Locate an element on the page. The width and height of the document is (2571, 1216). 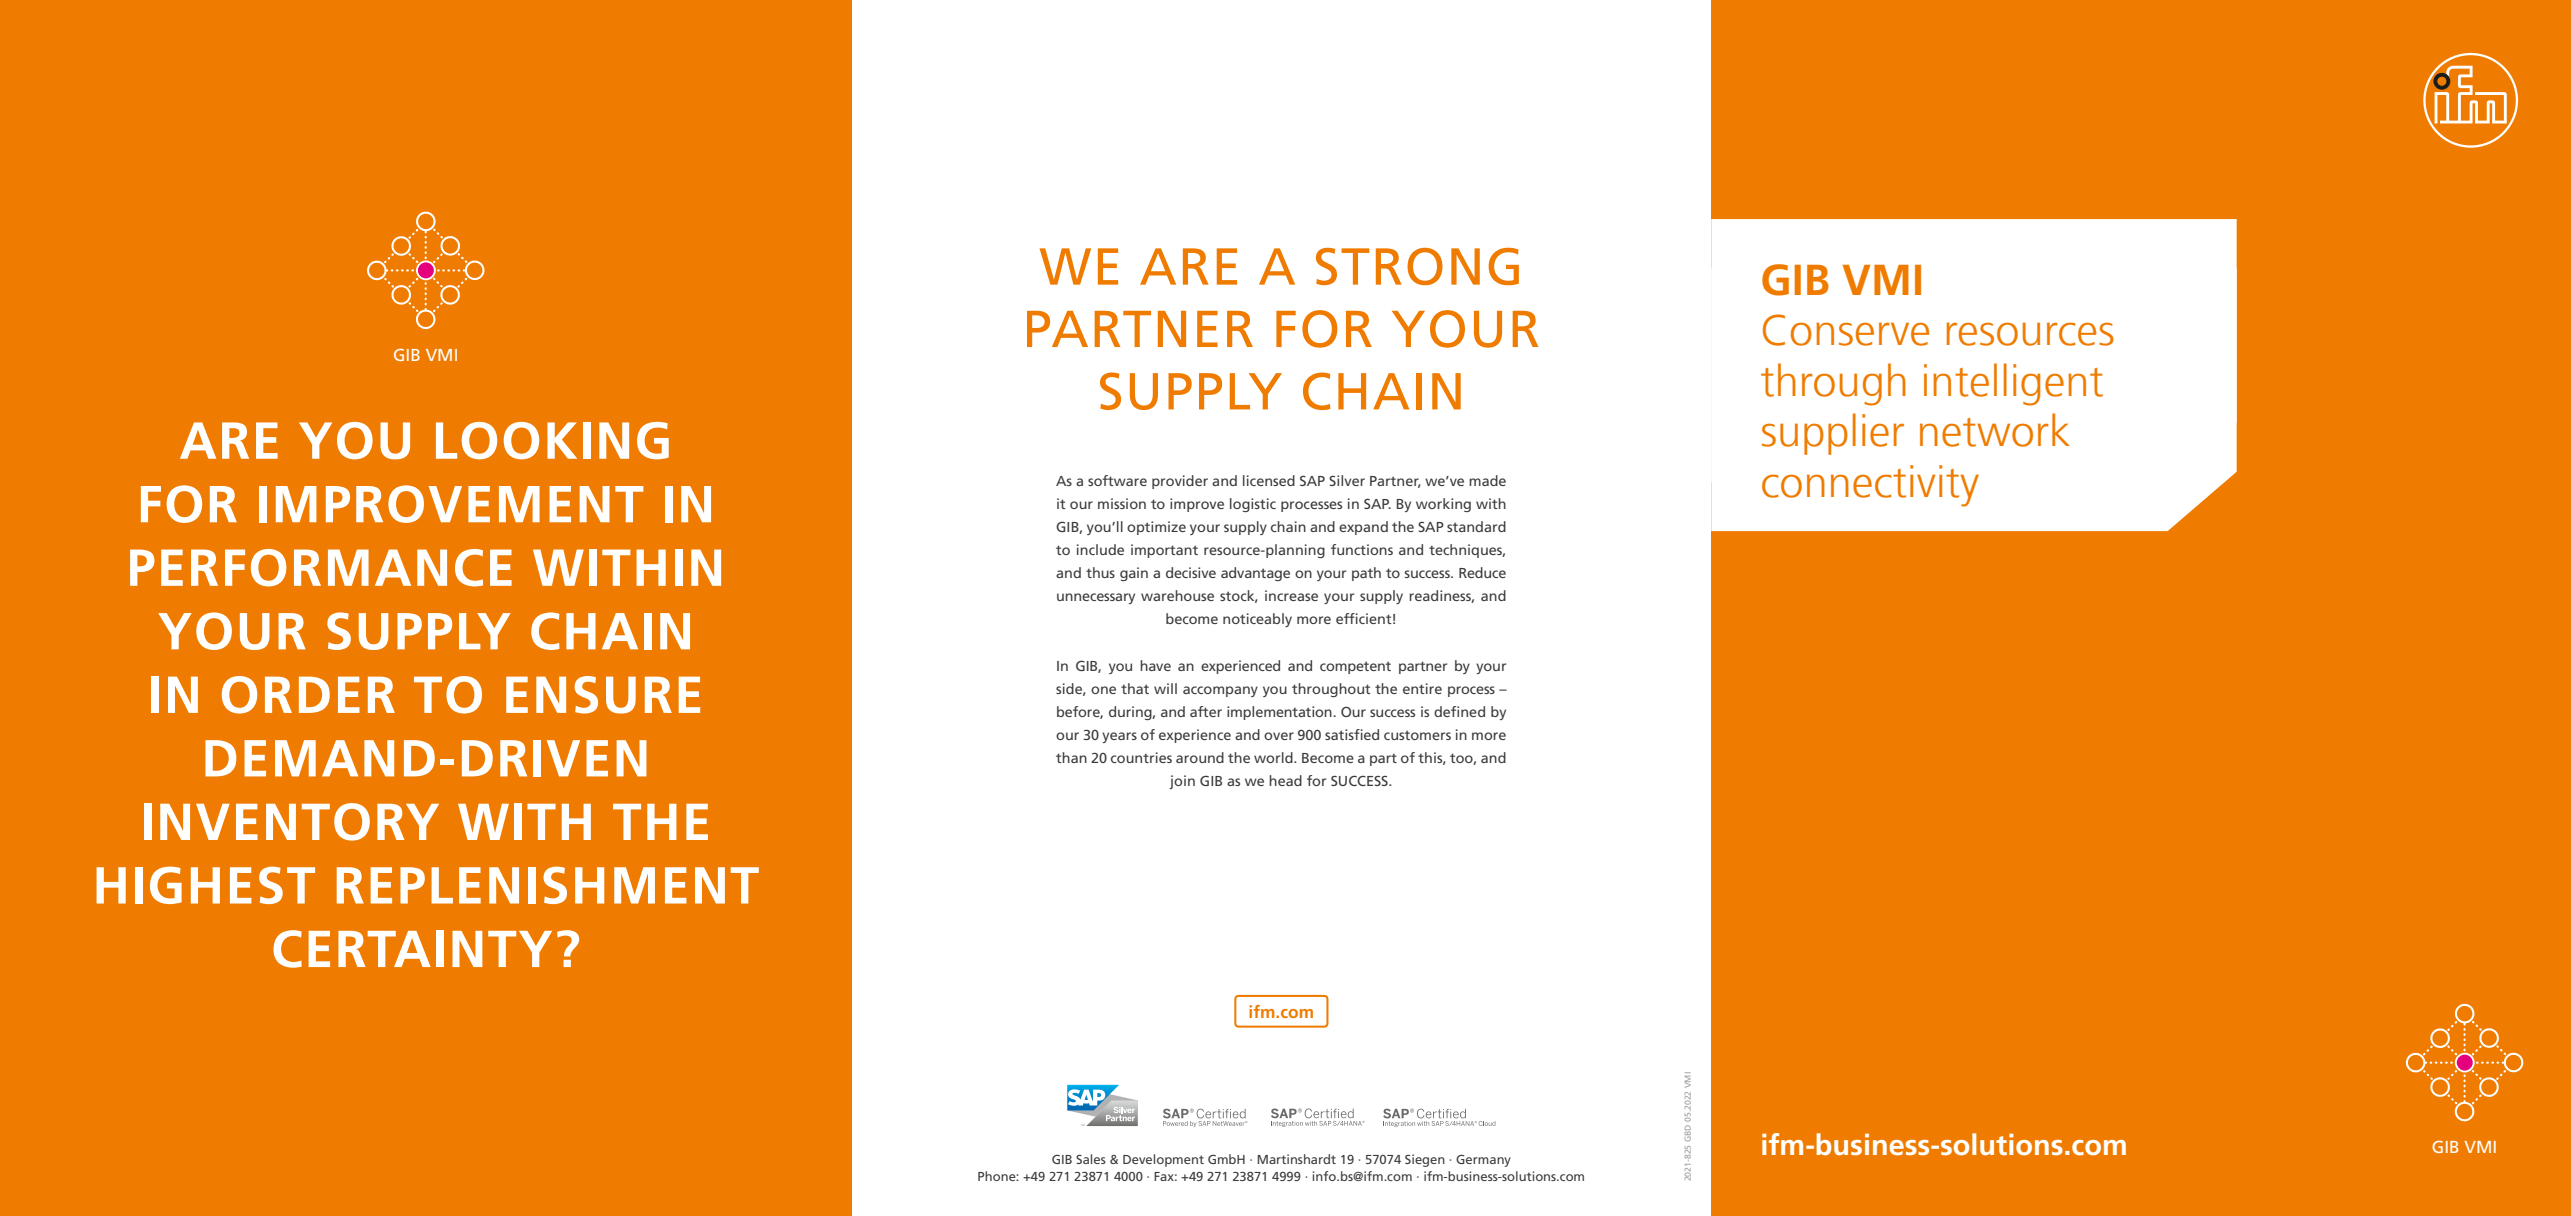
Conserve is located at coordinates (1846, 330).
